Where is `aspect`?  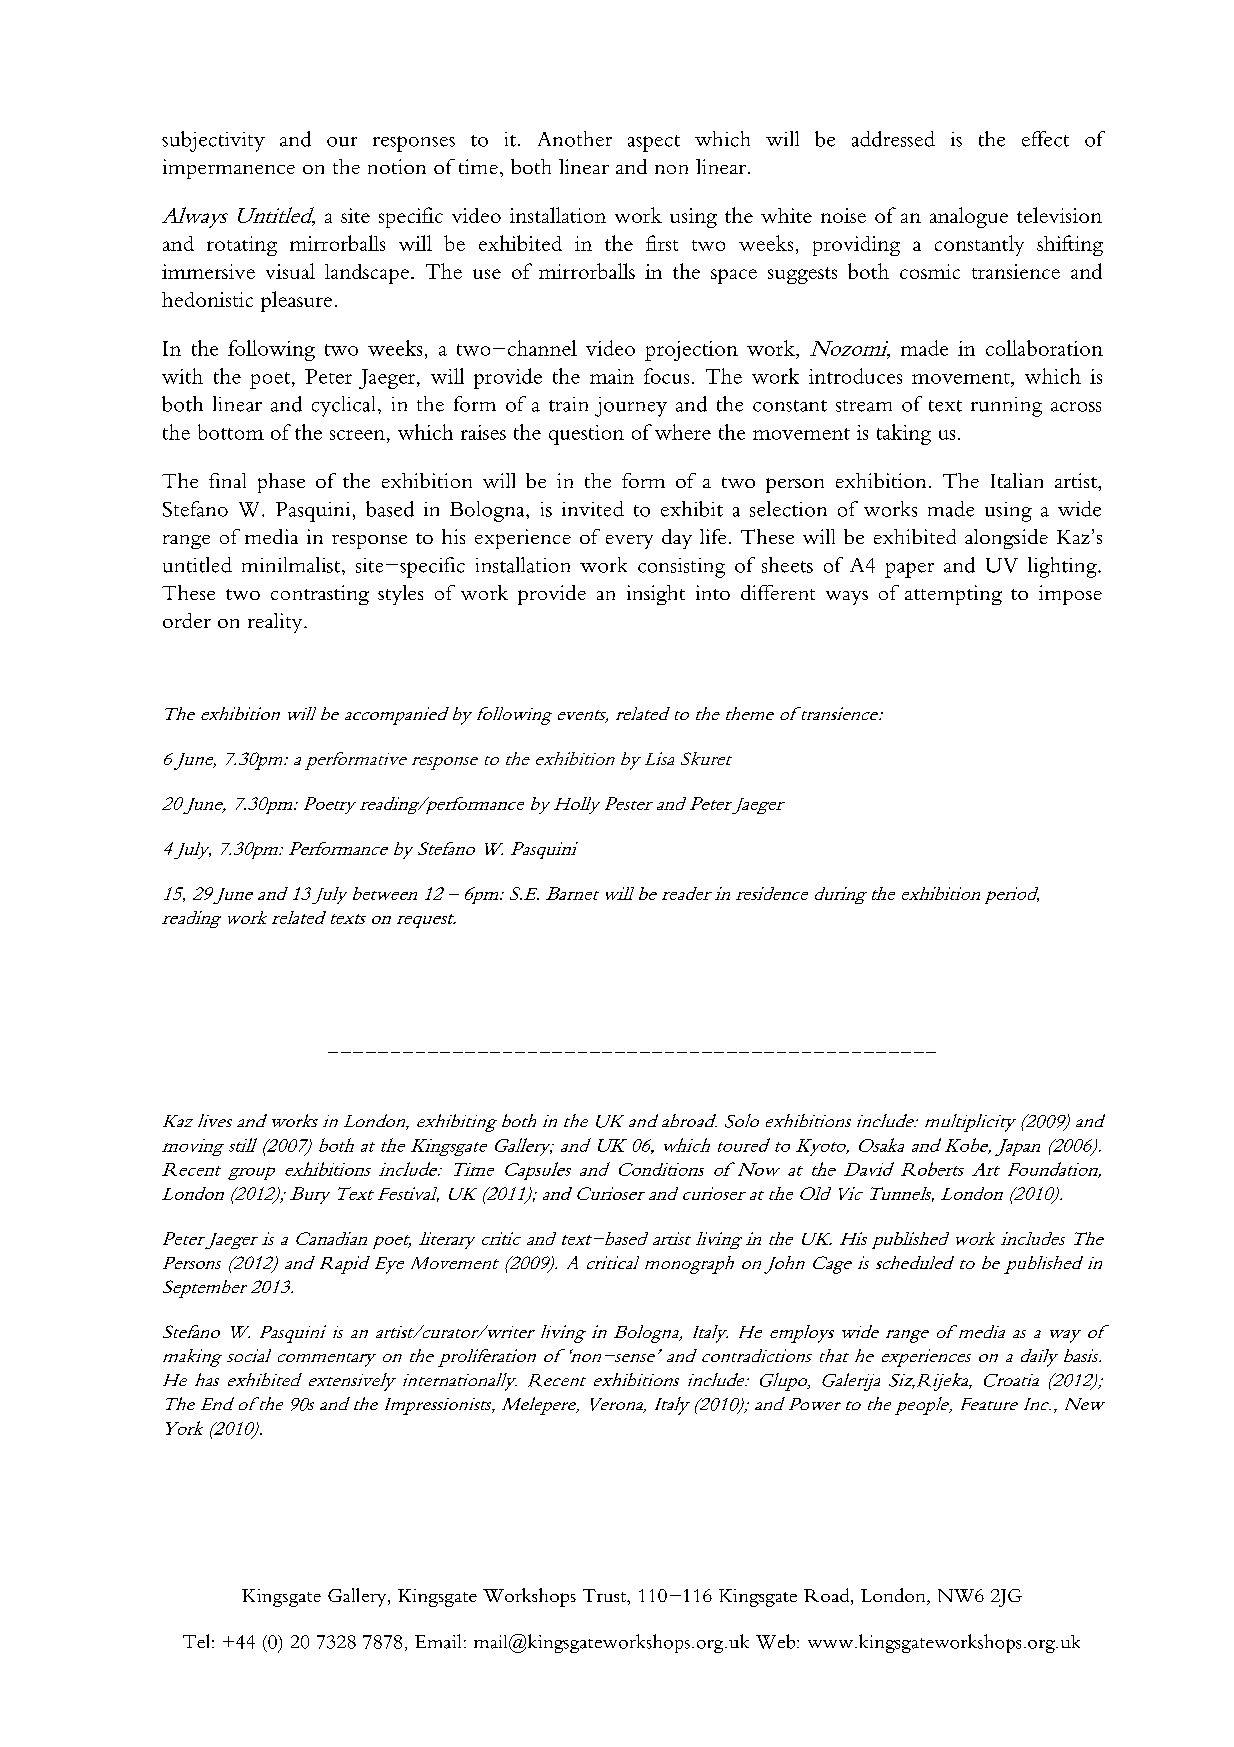 aspect is located at coordinates (654, 143).
